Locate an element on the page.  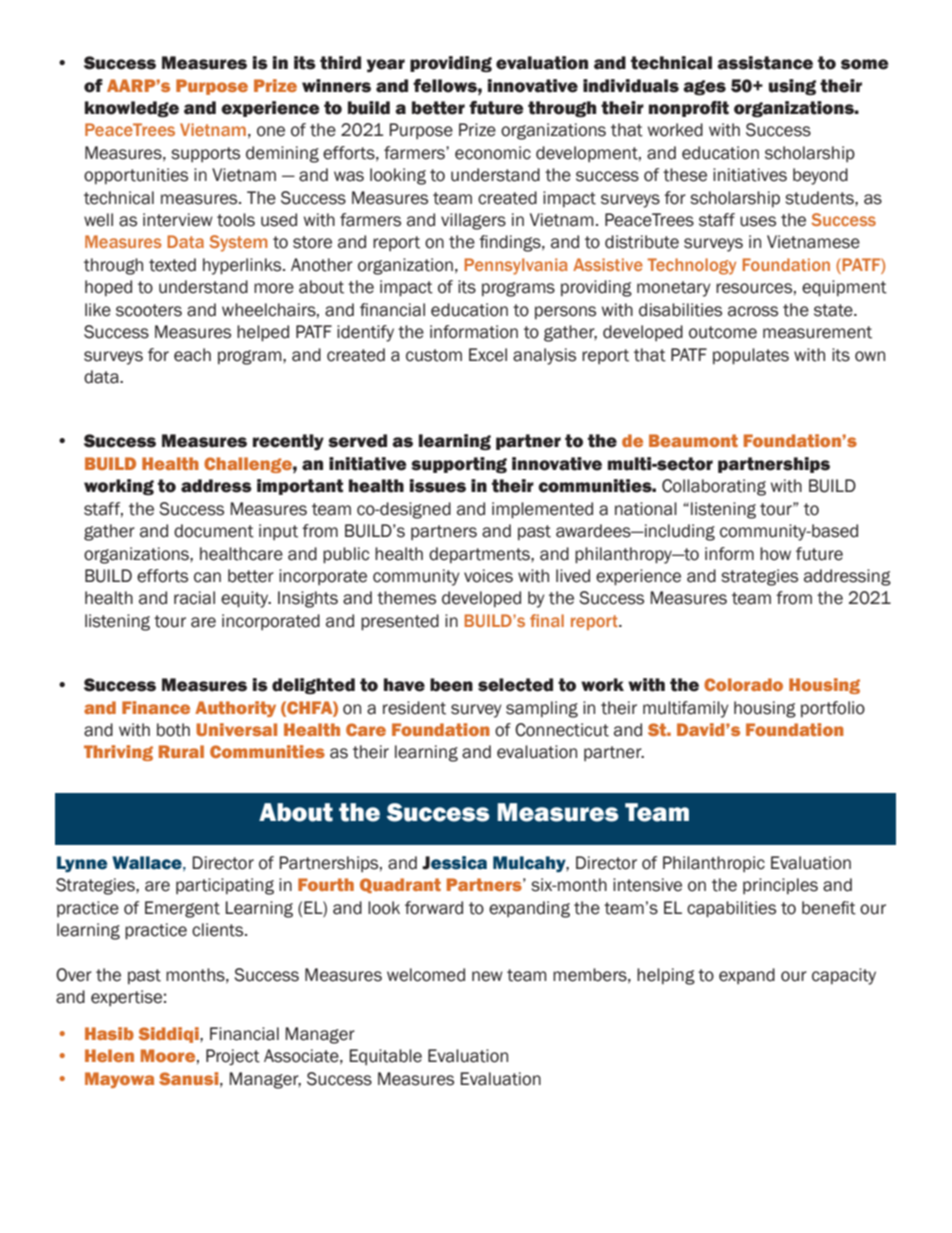
each is located at coordinates (192, 355).
